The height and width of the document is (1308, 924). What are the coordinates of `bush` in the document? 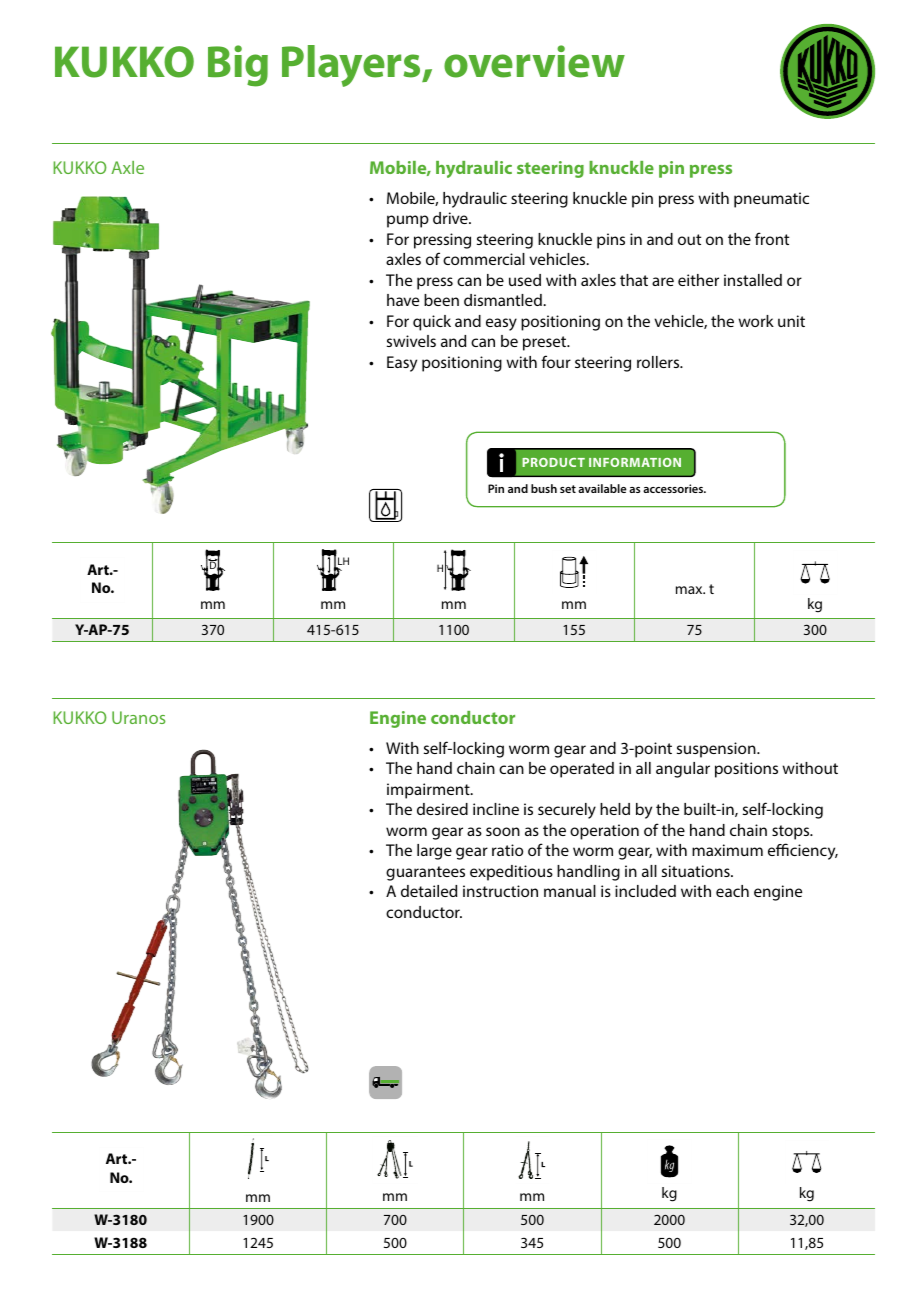 It's located at (544, 488).
